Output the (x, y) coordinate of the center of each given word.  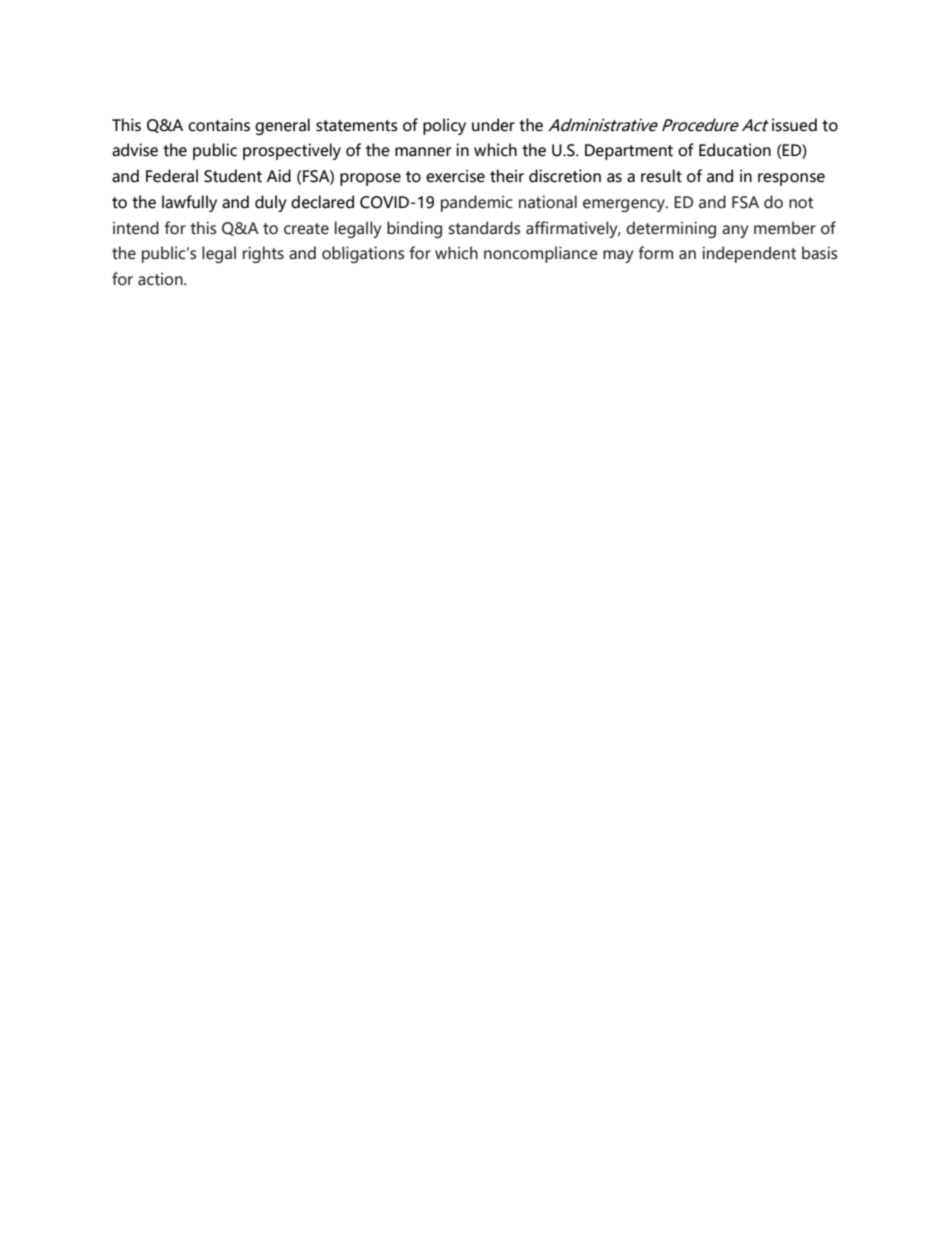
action (161, 279)
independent (749, 254)
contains (219, 125)
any (735, 231)
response (791, 179)
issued (794, 125)
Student (233, 176)
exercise (455, 176)
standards (484, 228)
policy (444, 126)
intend (136, 228)
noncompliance (541, 254)
